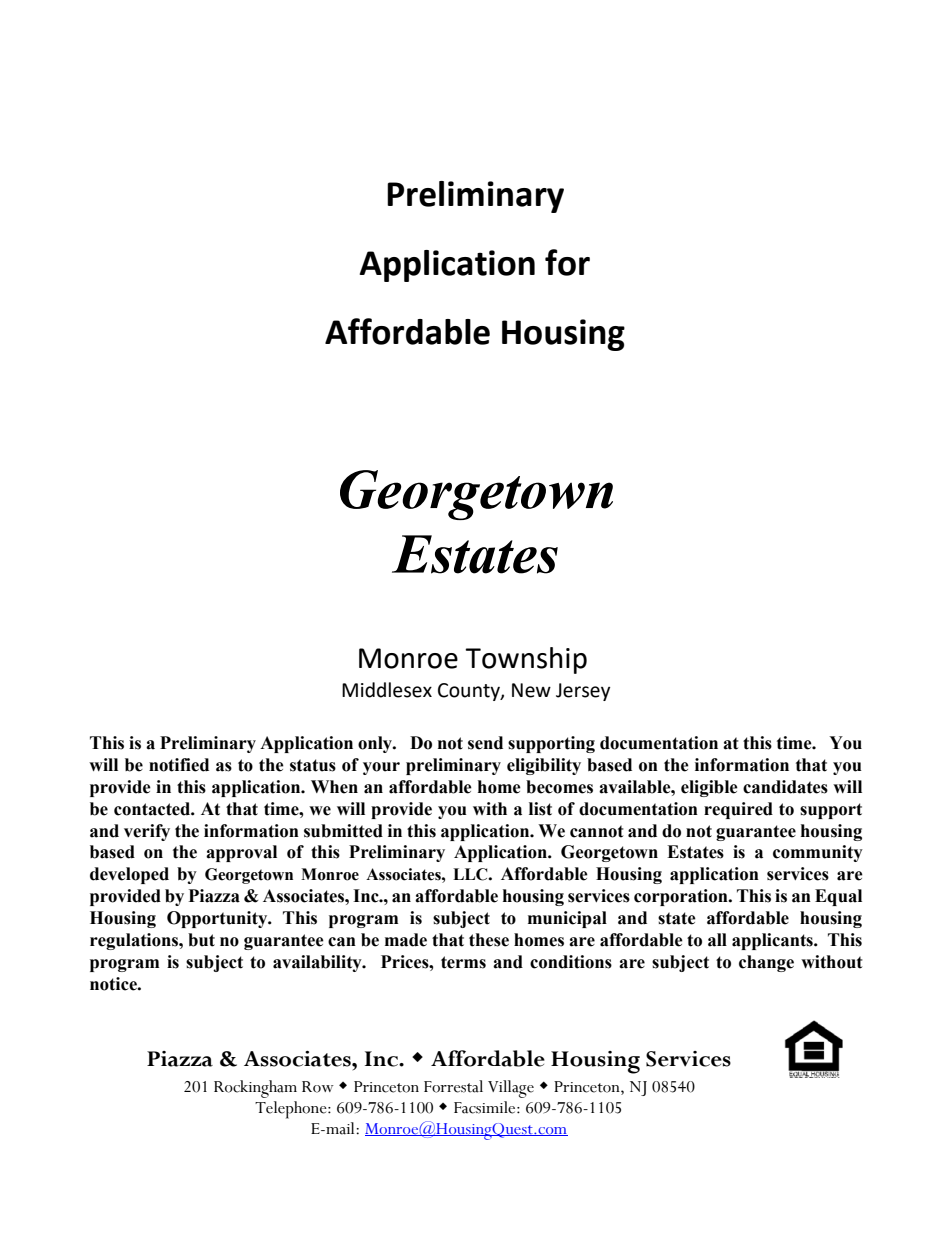 The image size is (952, 1233). What do you see at coordinates (766, 963) in the screenshot?
I see `change` at bounding box center [766, 963].
